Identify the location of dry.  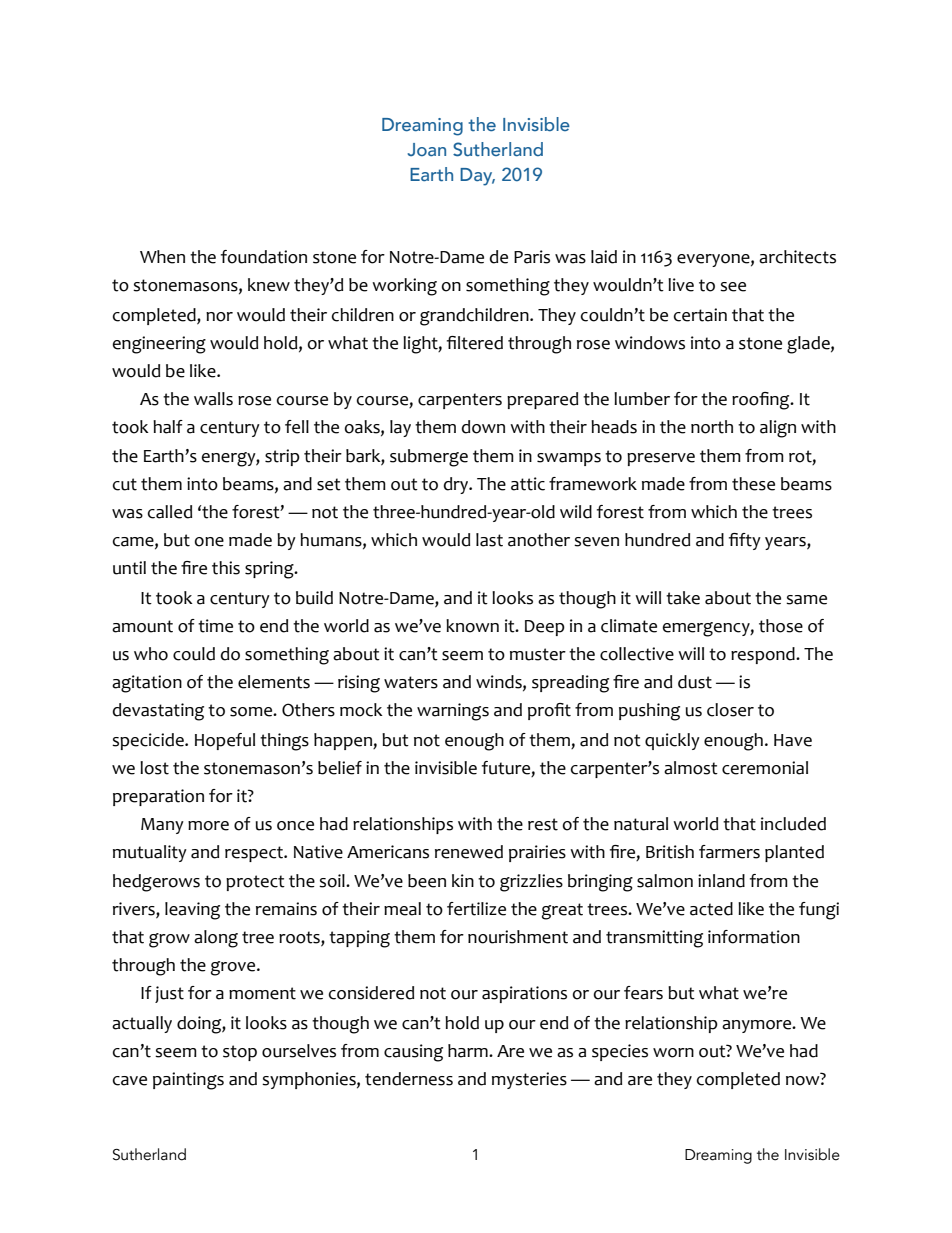
(457, 485).
